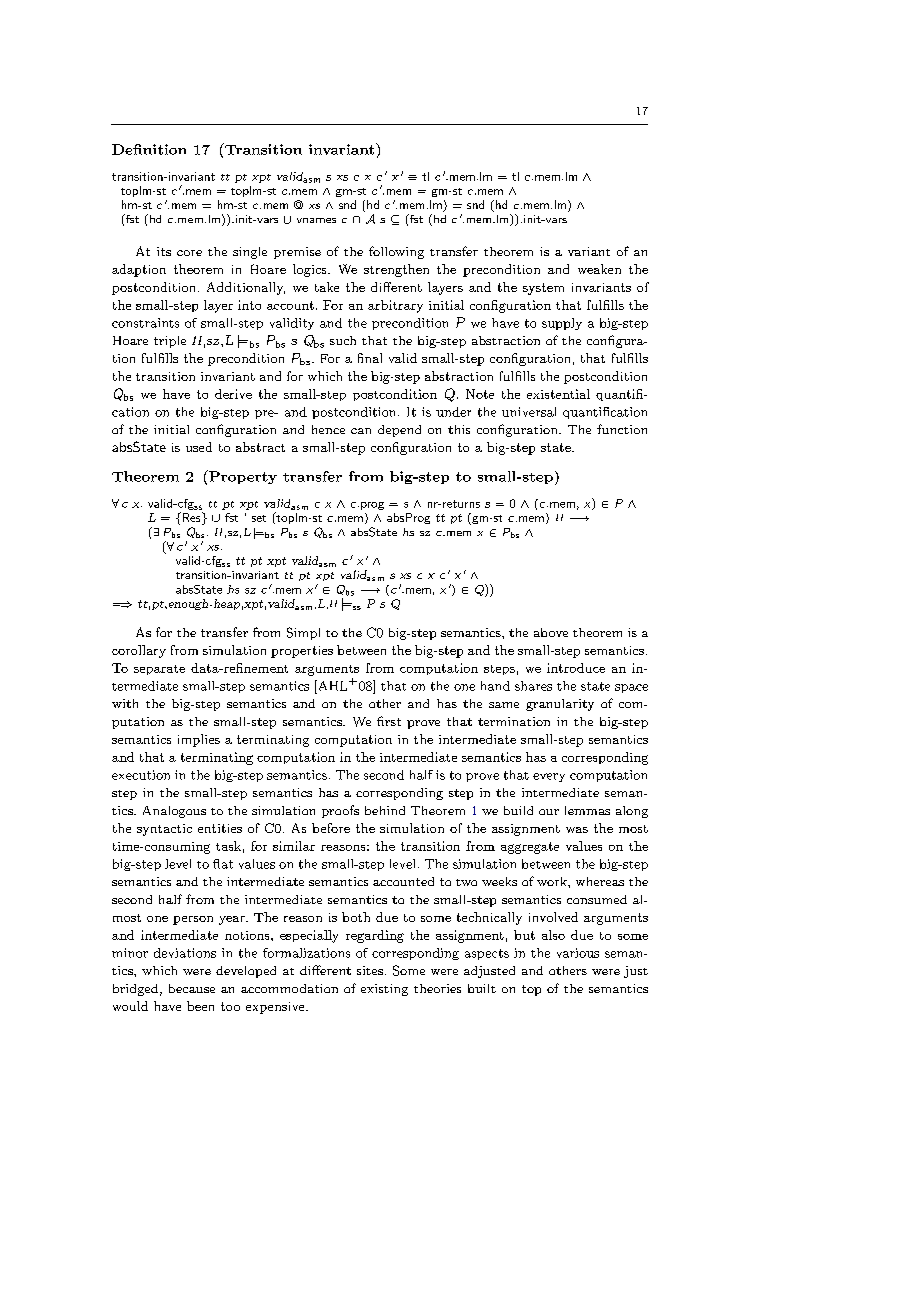  What do you see at coordinates (529, 412) in the screenshot?
I see `universal` at bounding box center [529, 412].
